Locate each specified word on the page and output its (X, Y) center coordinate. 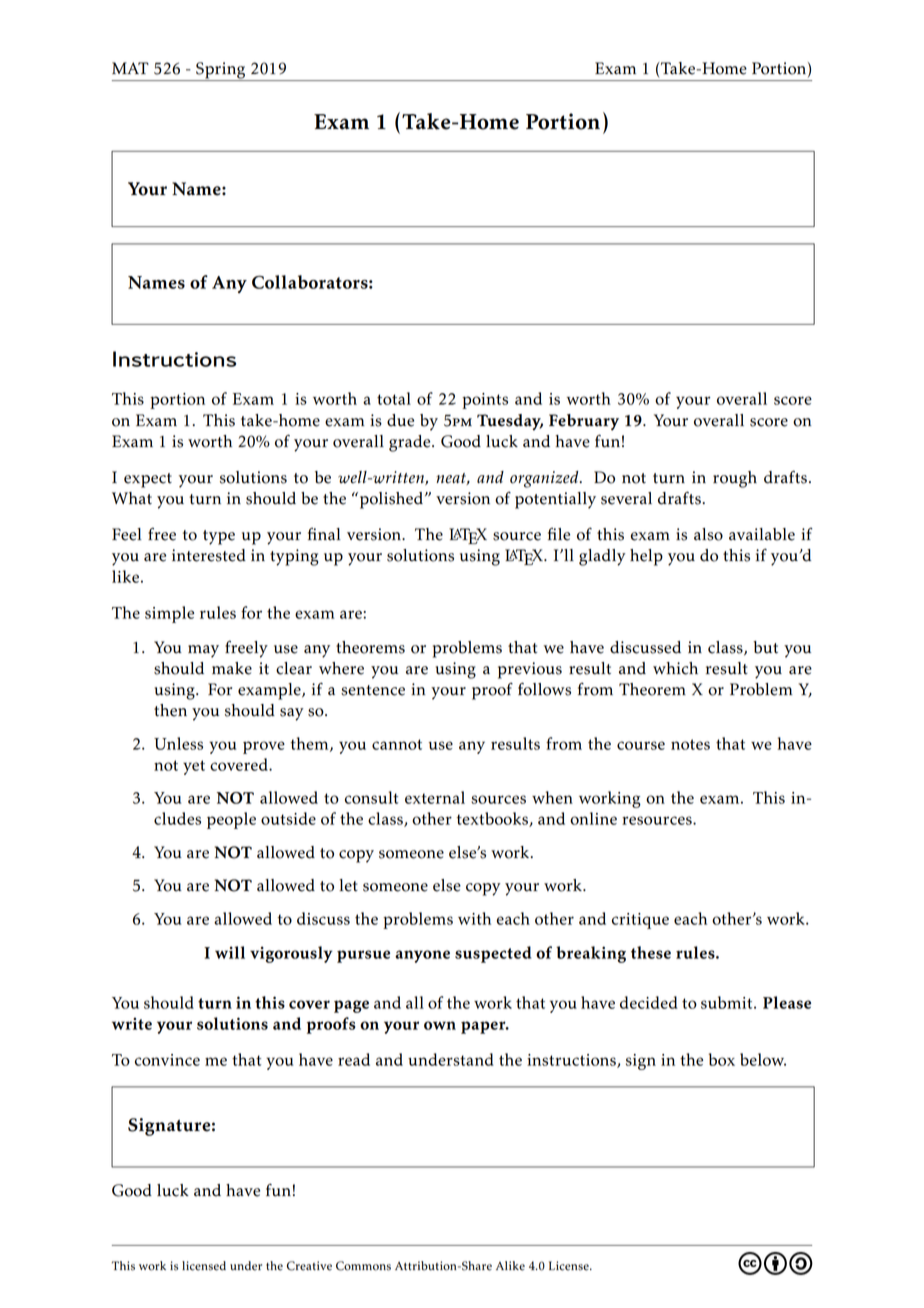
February (584, 422)
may (203, 651)
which (675, 668)
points (485, 401)
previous (530, 670)
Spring (221, 71)
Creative (309, 1266)
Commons (363, 1266)
